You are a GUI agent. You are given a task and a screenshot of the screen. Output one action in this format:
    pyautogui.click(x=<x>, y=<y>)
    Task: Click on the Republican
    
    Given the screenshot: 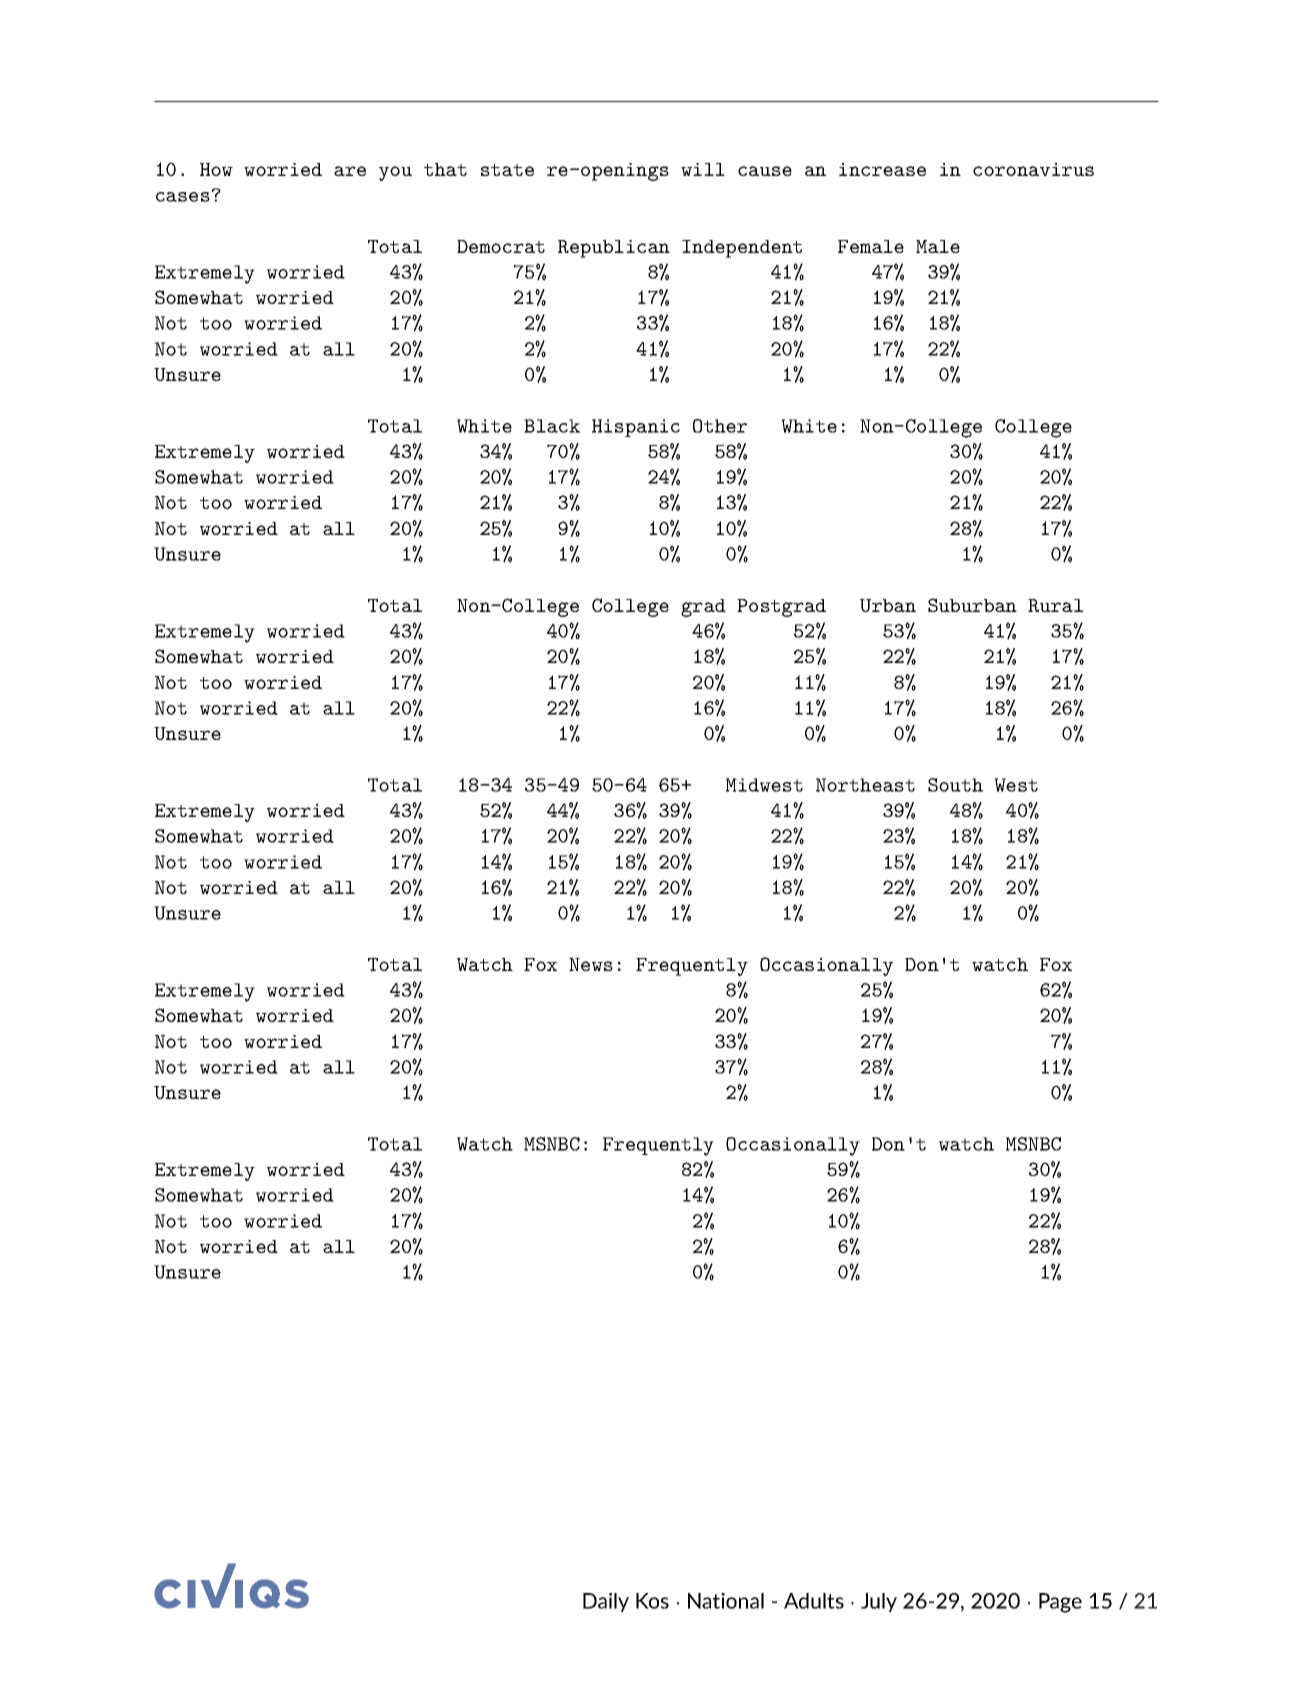 What is the action you would take?
    pyautogui.click(x=614, y=249)
